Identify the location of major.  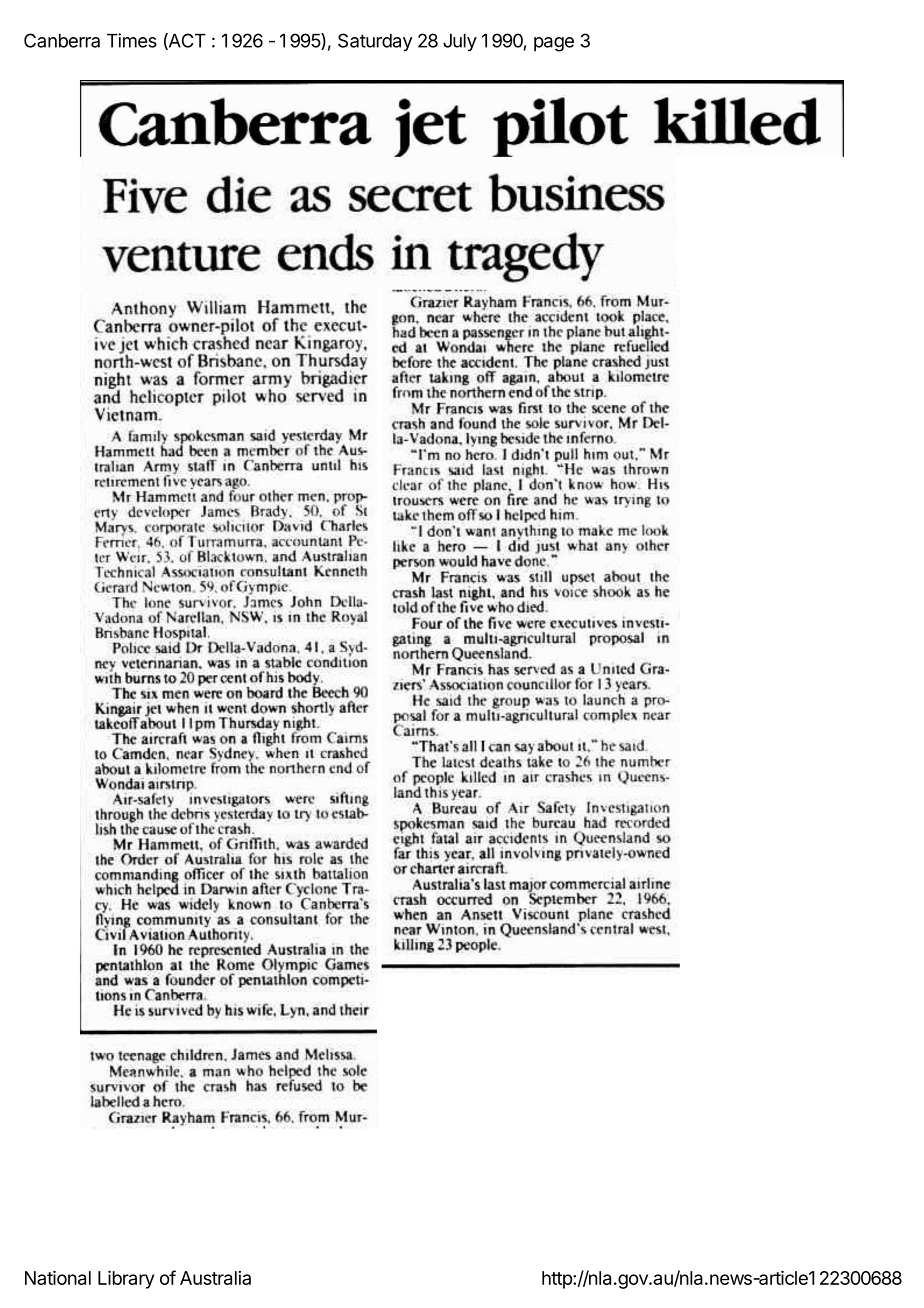
(528, 884).
